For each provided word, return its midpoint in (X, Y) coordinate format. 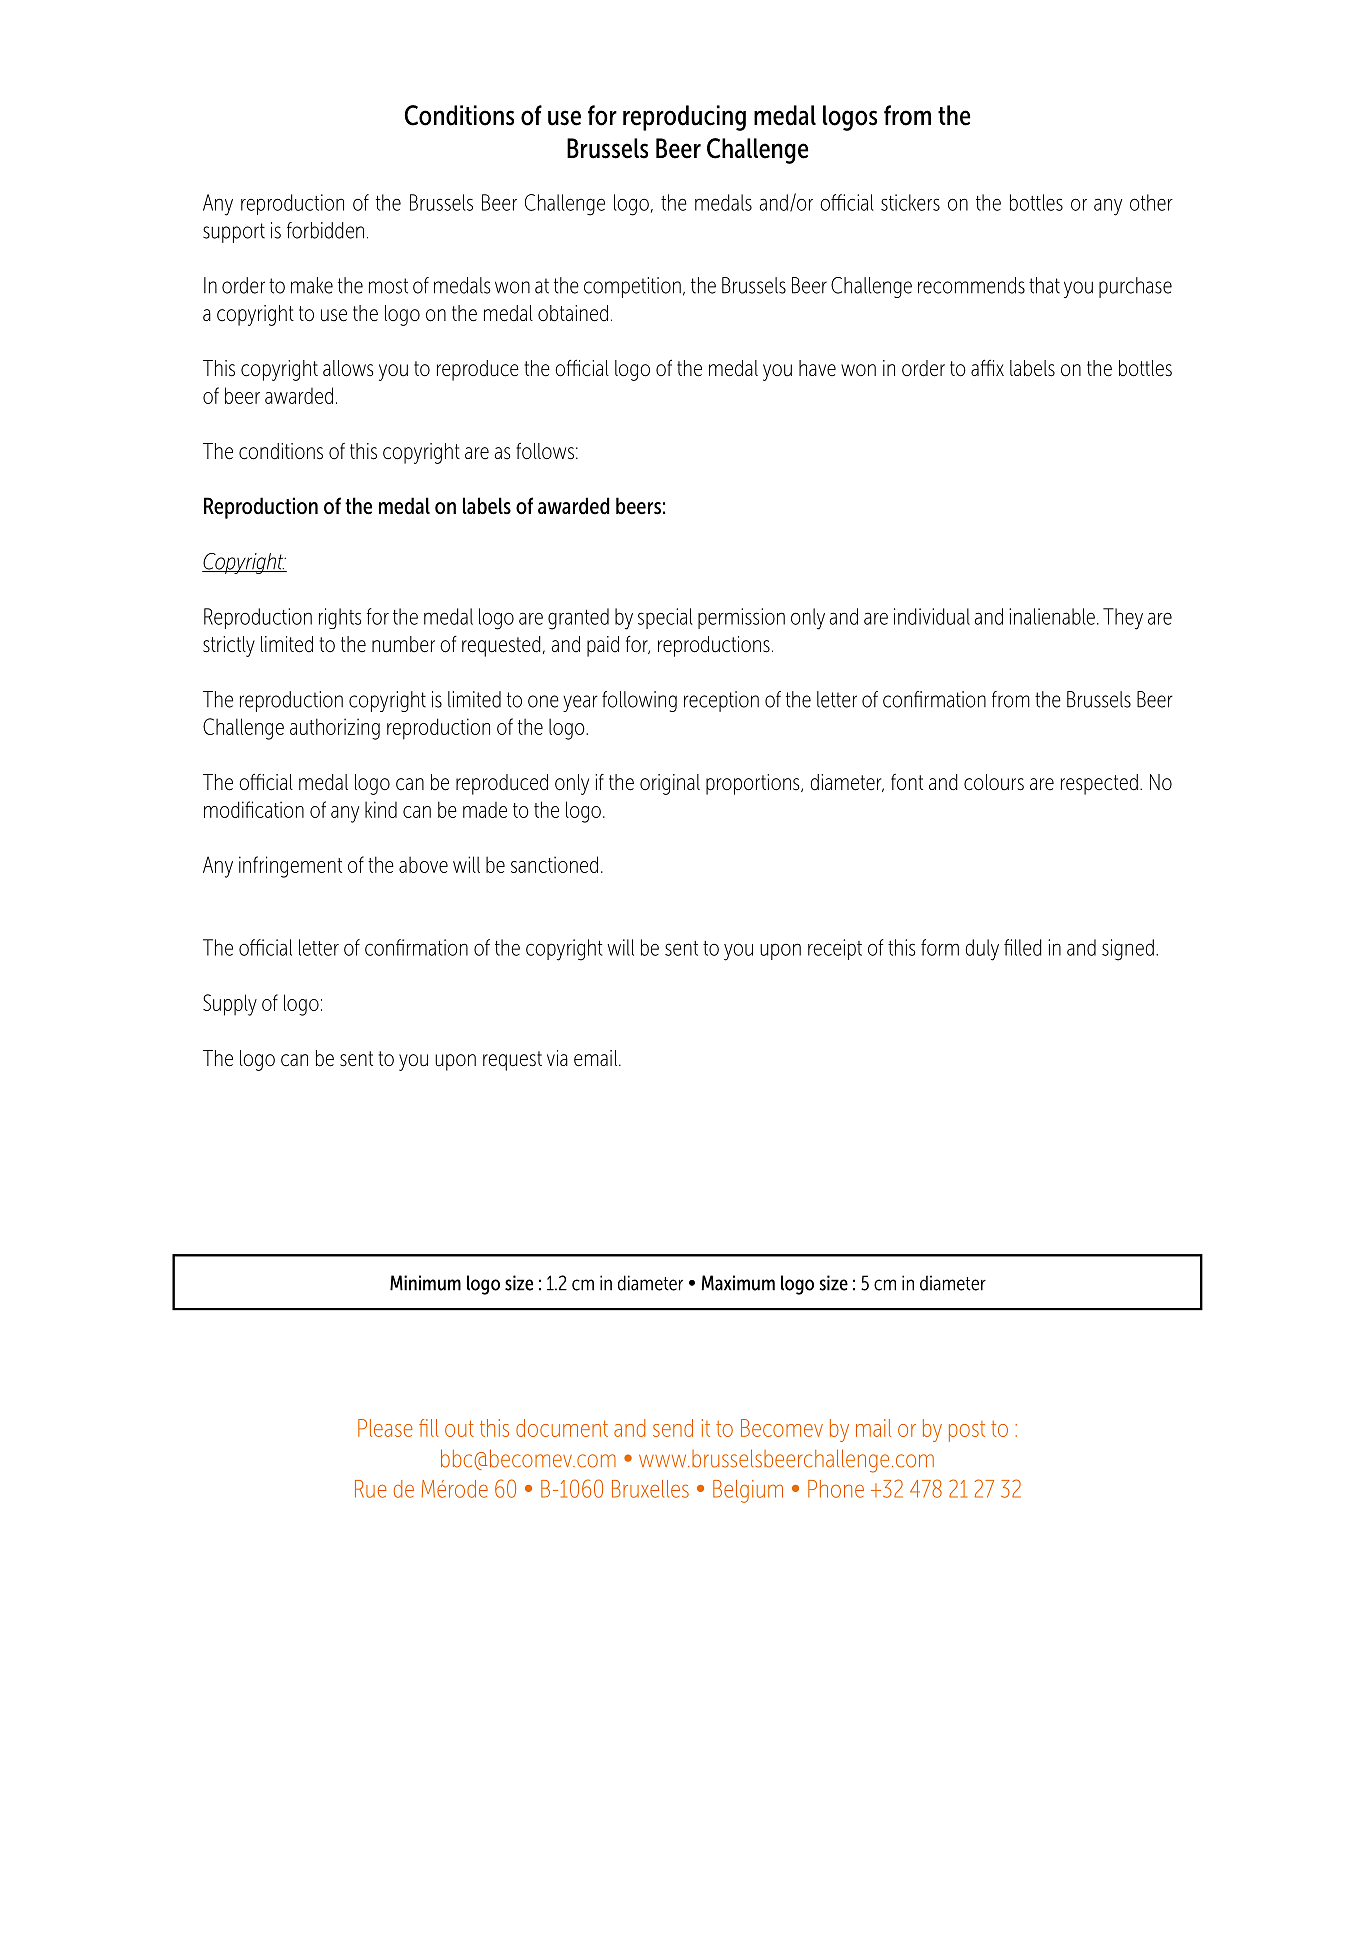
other (1151, 202)
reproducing (684, 118)
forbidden (325, 230)
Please (385, 1428)
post (967, 1431)
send (673, 1428)
